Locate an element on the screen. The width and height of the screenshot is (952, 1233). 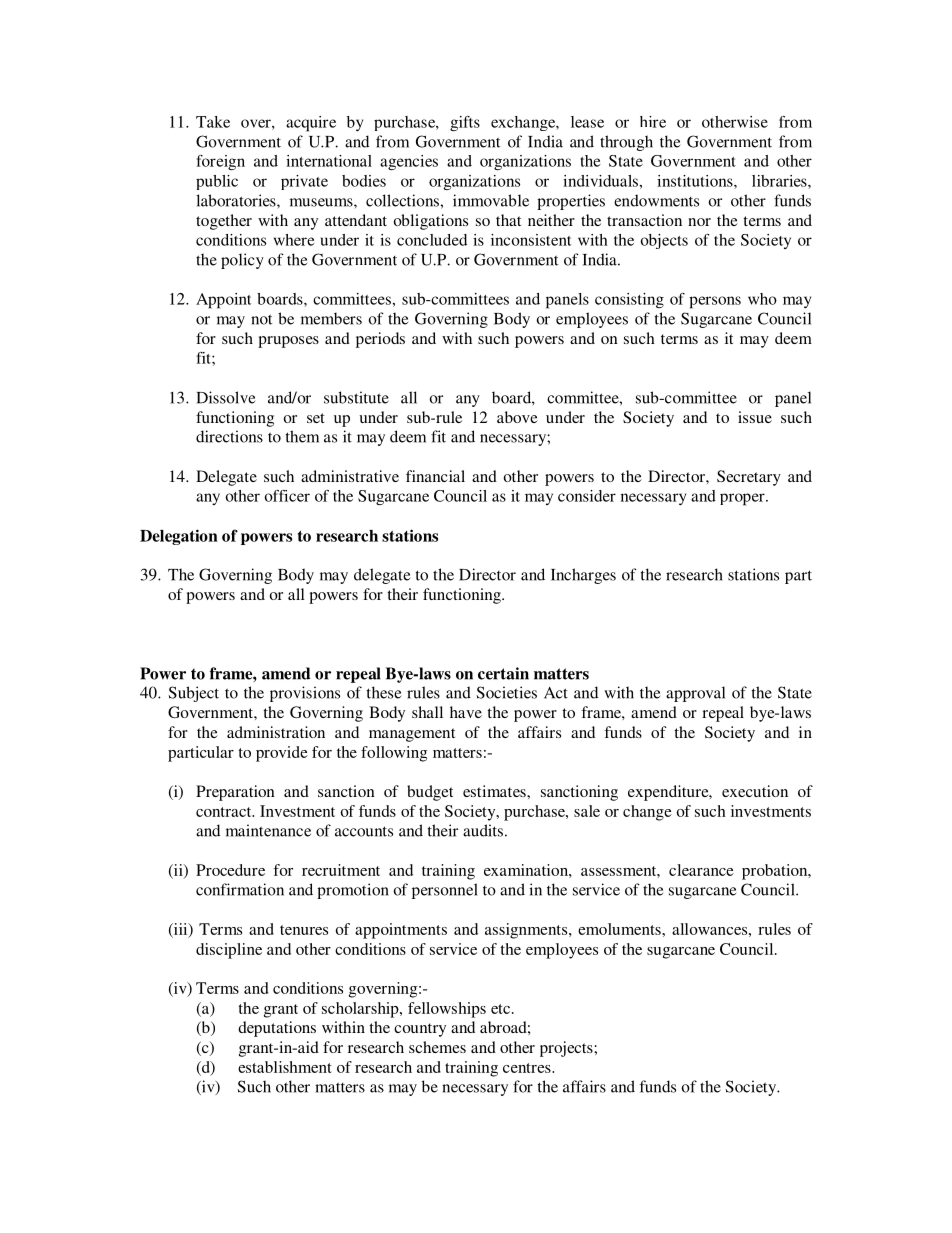
audits is located at coordinates (483, 830).
